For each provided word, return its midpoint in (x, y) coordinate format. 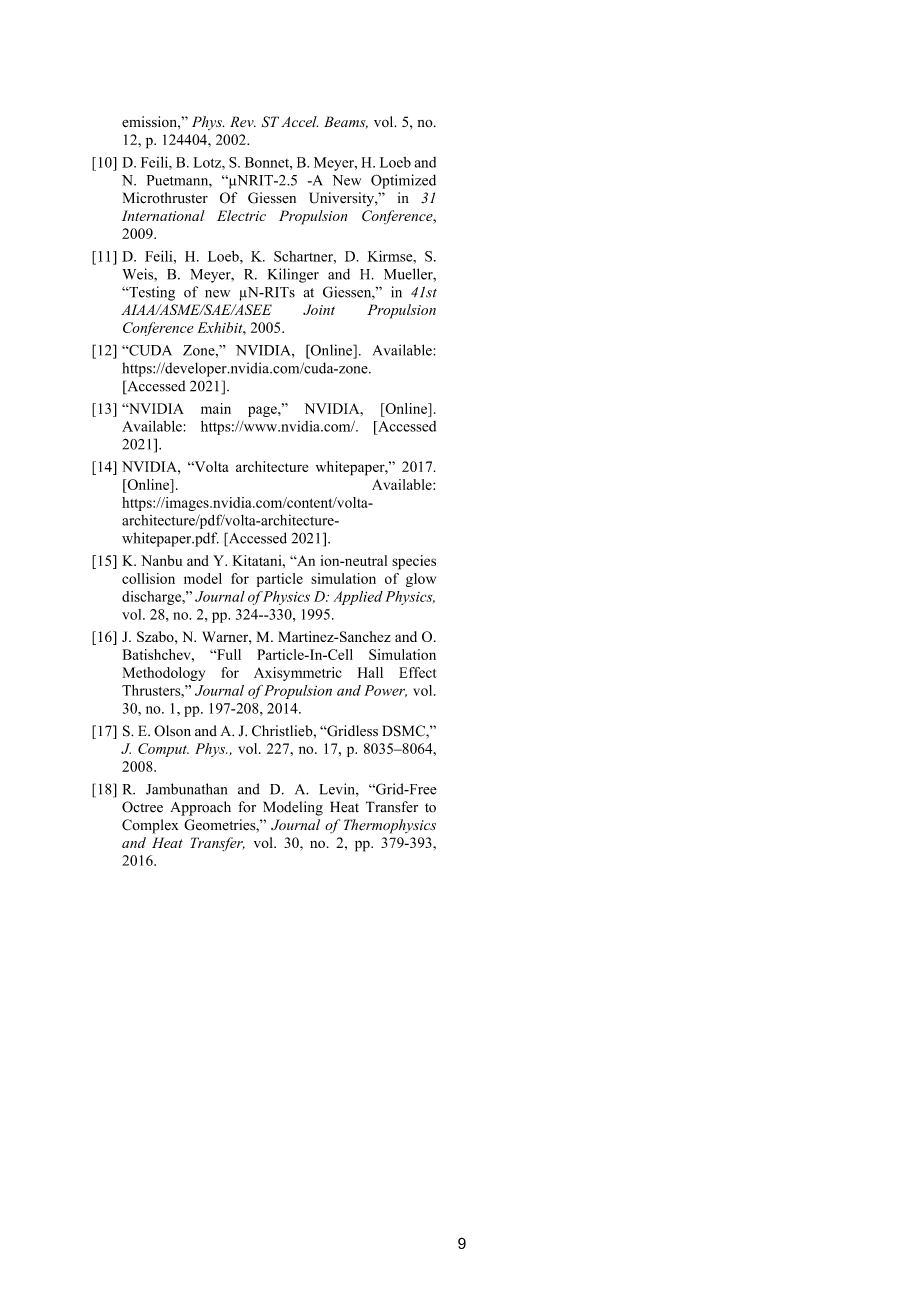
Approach (200, 808)
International (163, 215)
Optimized (403, 181)
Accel (299, 121)
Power (385, 691)
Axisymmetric (298, 674)
